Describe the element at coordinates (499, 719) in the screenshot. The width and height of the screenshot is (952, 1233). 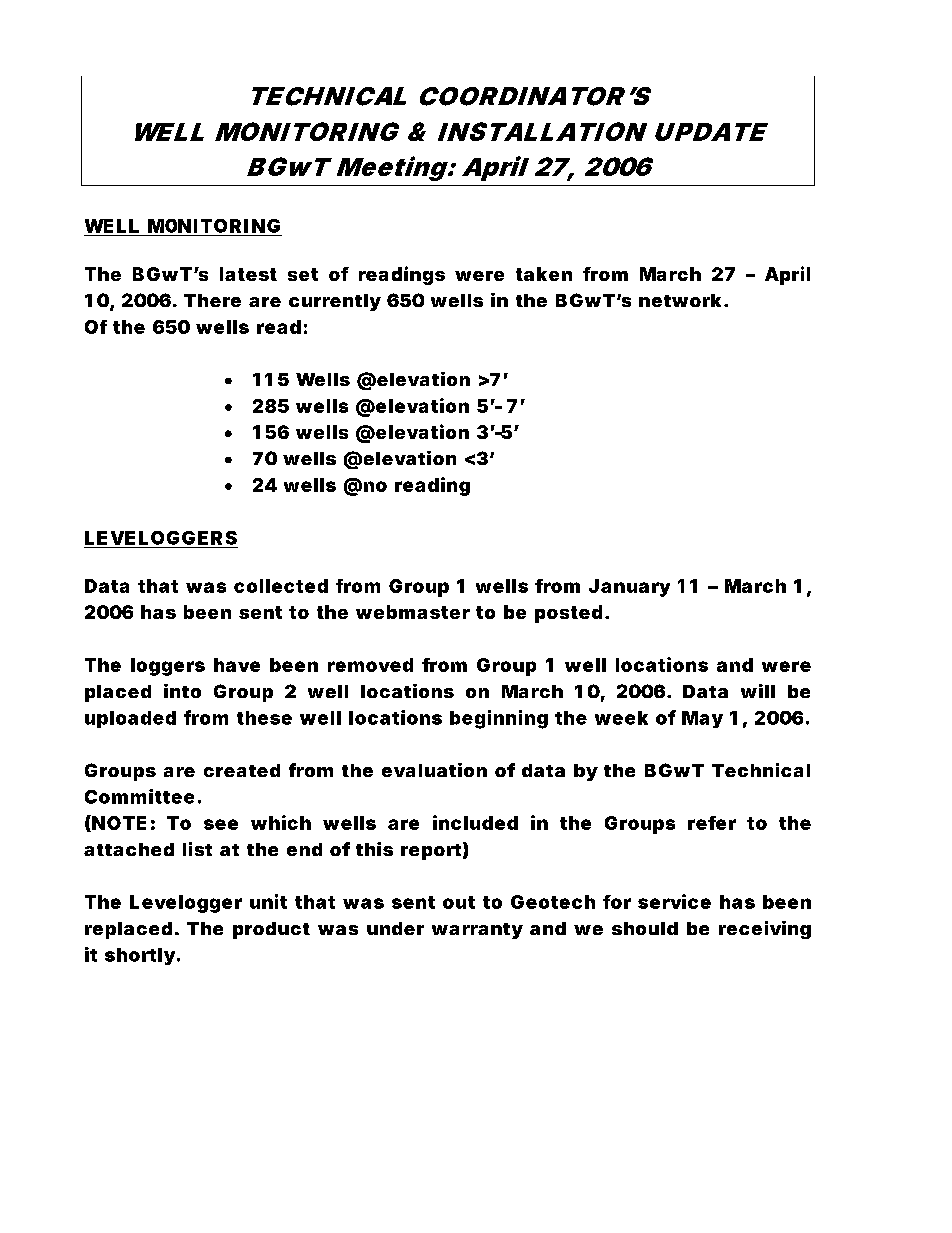
I see `beginning` at that location.
